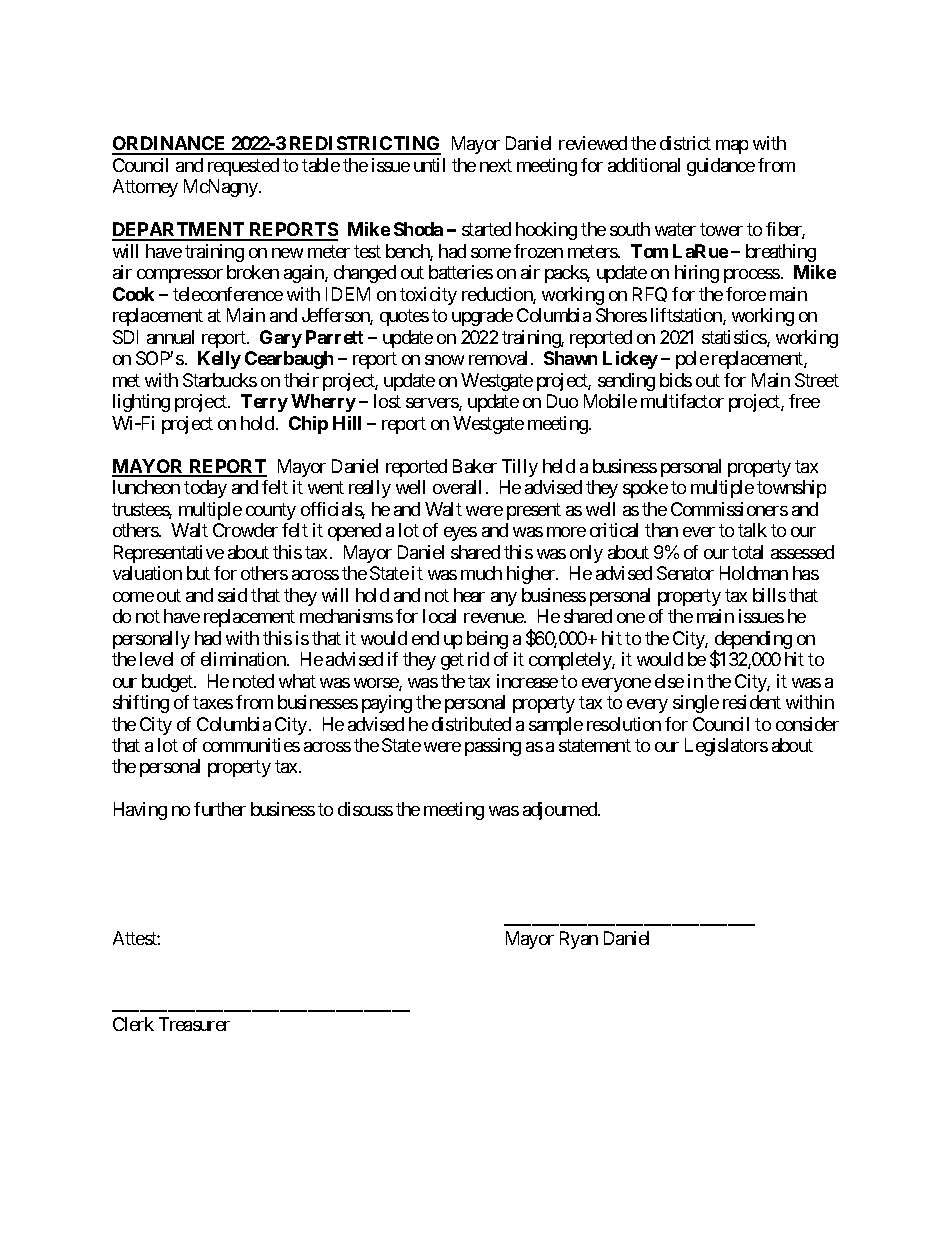  What do you see at coordinates (682, 401) in the document?
I see `multifactor` at bounding box center [682, 401].
